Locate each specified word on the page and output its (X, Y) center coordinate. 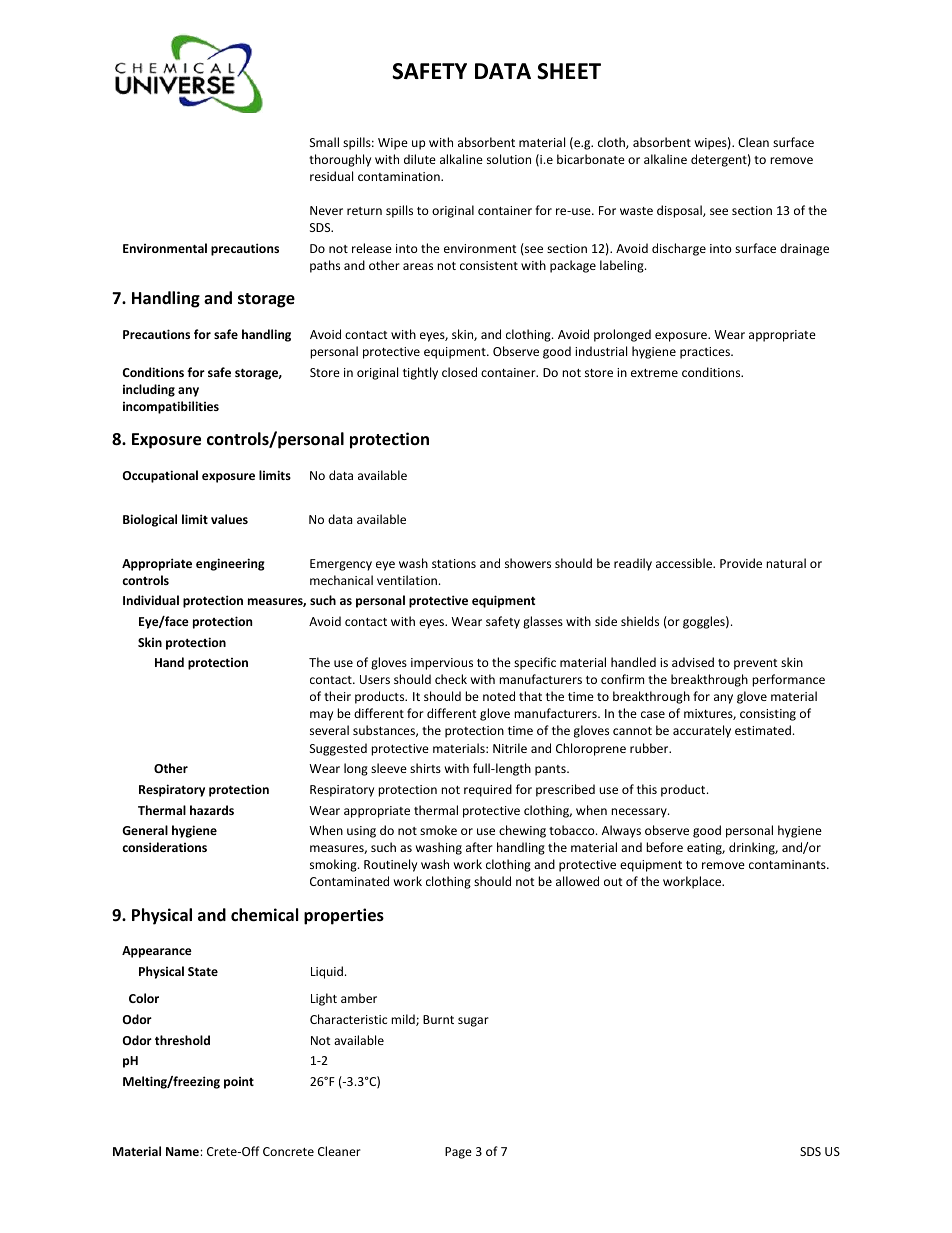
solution (509, 159)
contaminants (788, 864)
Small (324, 142)
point (239, 1083)
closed (459, 372)
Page (458, 1153)
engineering (230, 564)
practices (706, 353)
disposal (680, 211)
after (479, 847)
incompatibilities (171, 407)
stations (454, 563)
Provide (741, 563)
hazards (212, 810)
